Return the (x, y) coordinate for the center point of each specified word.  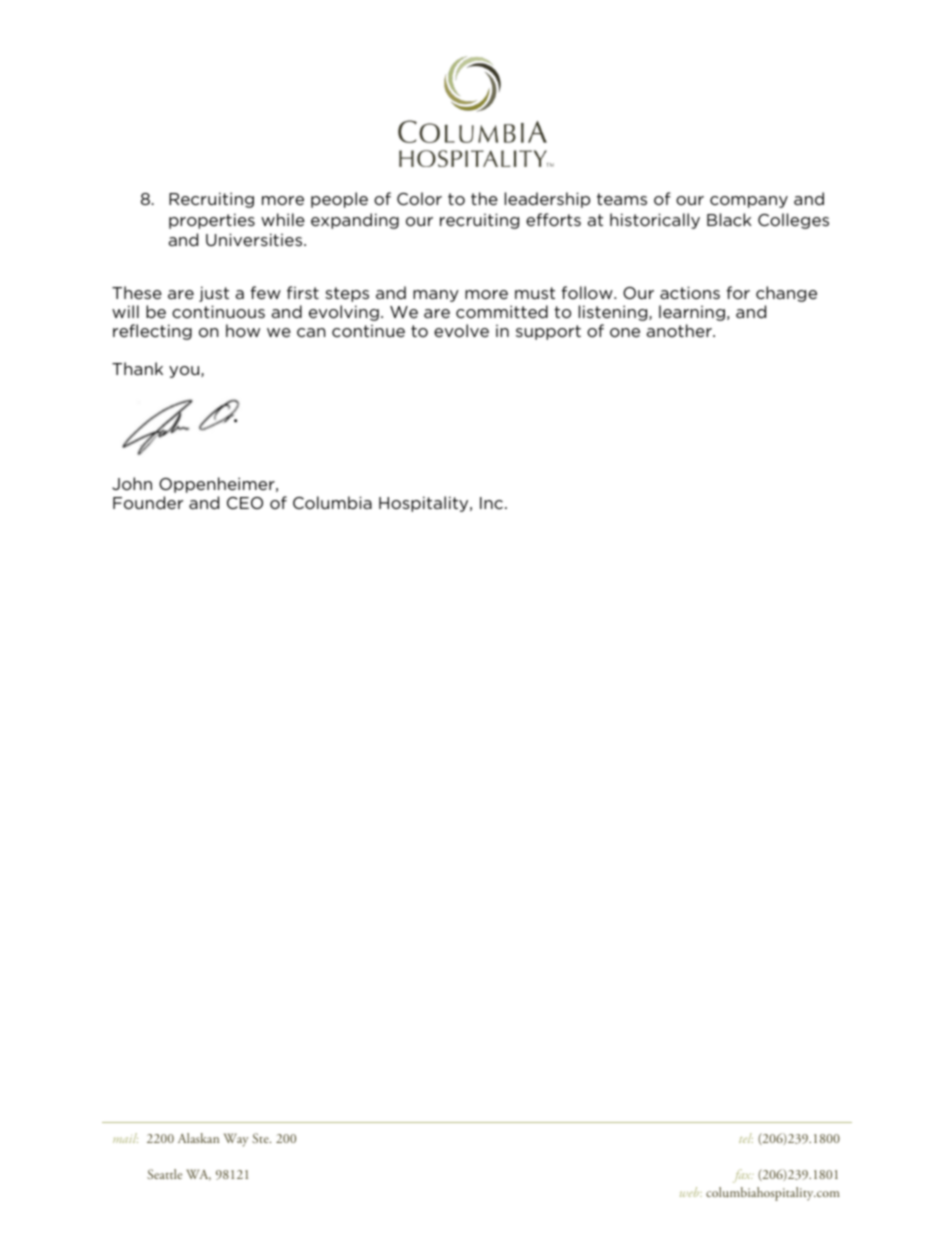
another (680, 330)
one (625, 332)
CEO (245, 503)
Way (236, 1140)
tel (746, 1138)
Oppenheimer (218, 485)
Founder (148, 502)
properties (212, 221)
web (691, 1192)
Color (419, 198)
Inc (493, 503)
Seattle (164, 1174)
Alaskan (198, 1138)
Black (729, 219)
